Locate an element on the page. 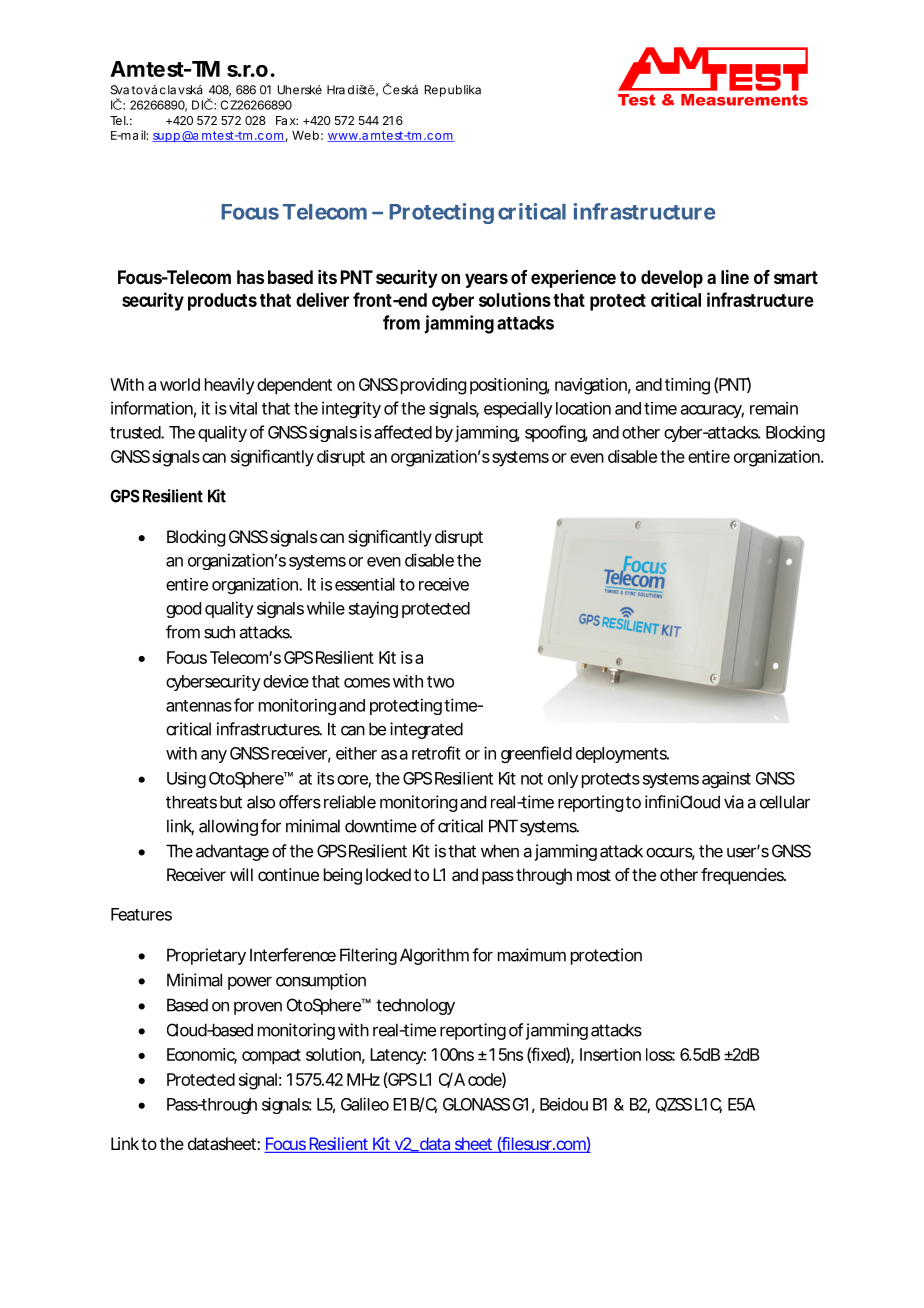 The width and height of the document is (924, 1308). years is located at coordinates (486, 280).
